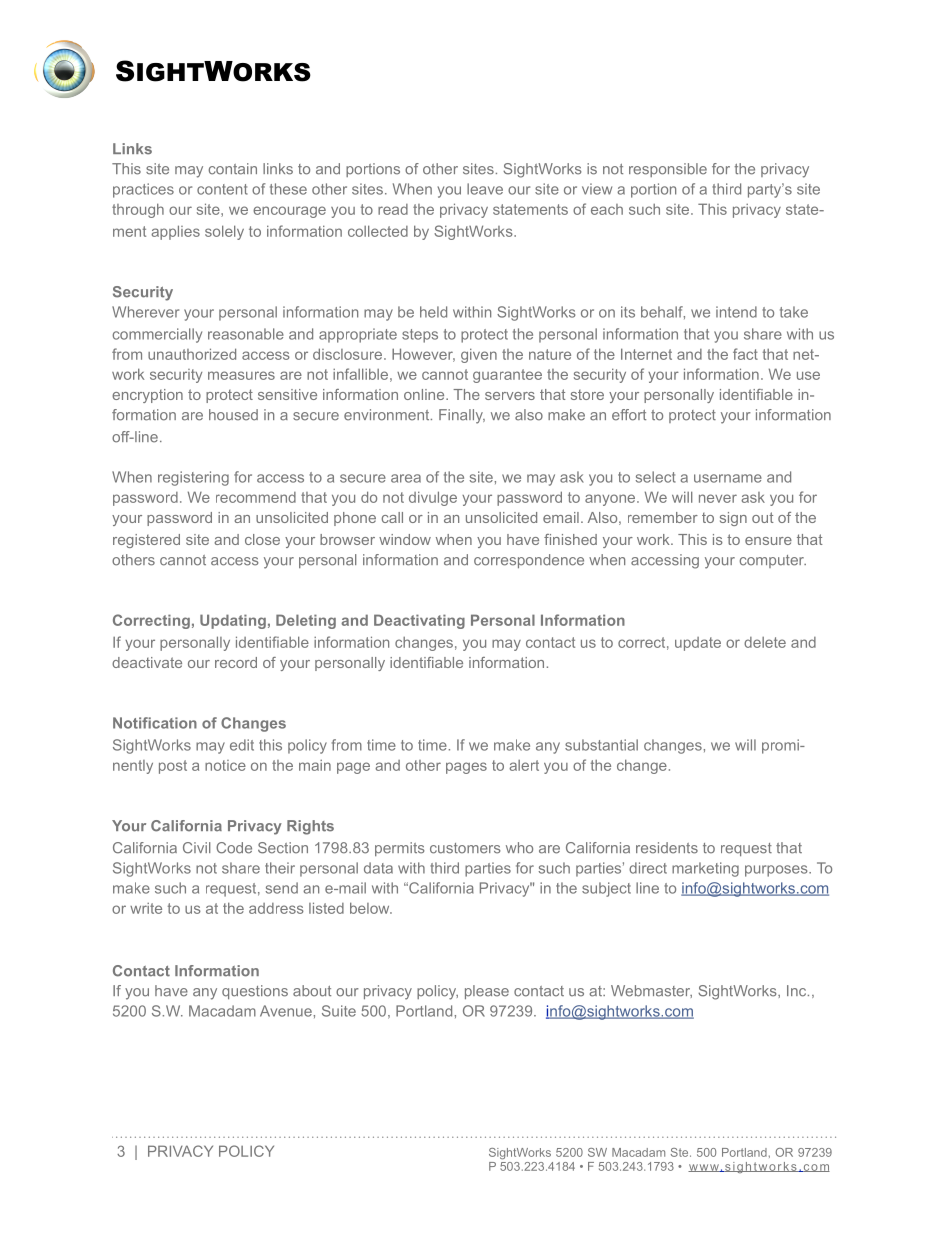  I want to click on Deactivating, so click(419, 621).
